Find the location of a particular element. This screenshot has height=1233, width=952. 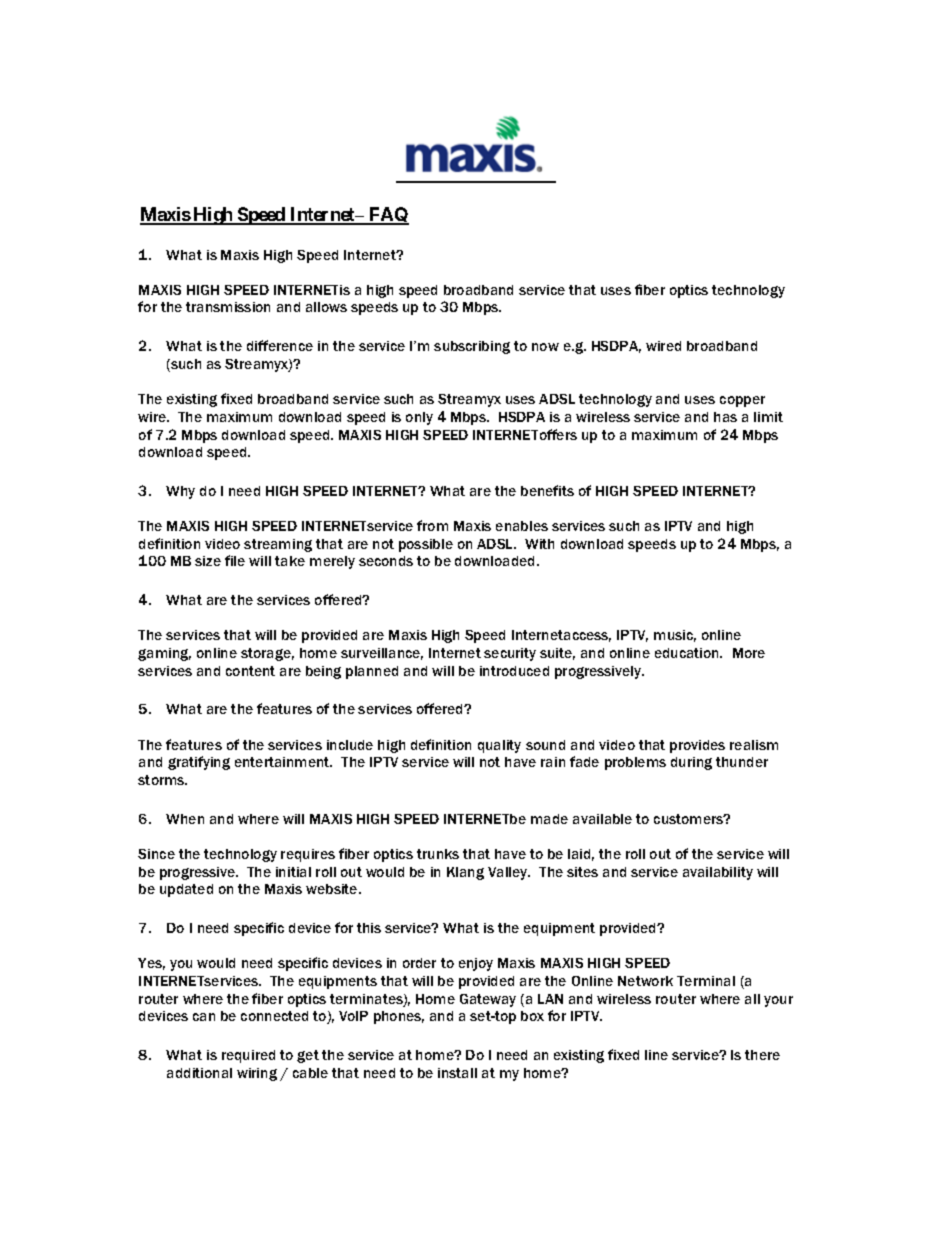

file is located at coordinates (235, 560).
